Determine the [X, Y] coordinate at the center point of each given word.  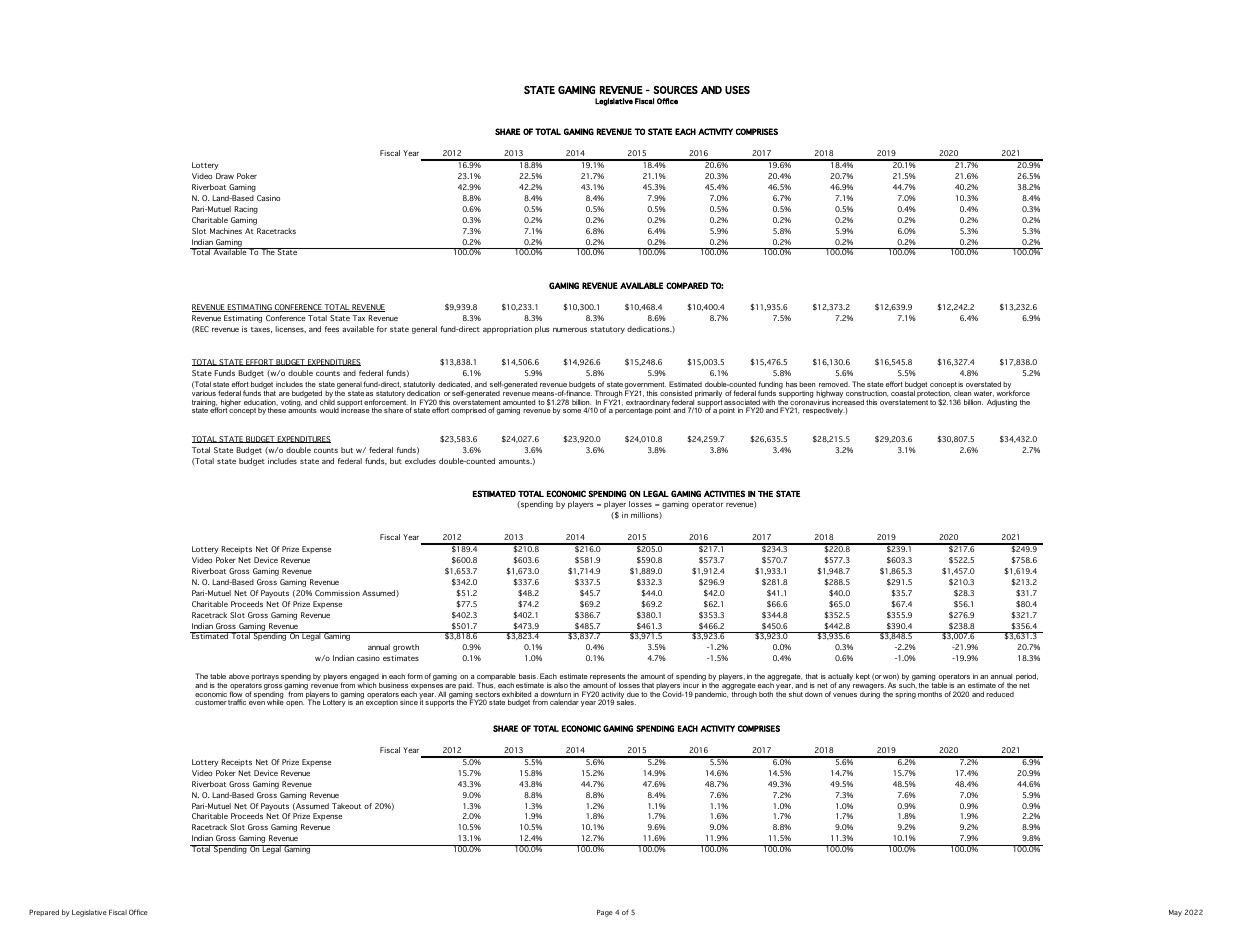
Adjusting [1002, 403]
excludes [420, 461]
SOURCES [676, 90]
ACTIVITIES [724, 493]
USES [737, 90]
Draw [225, 176]
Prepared [44, 912]
